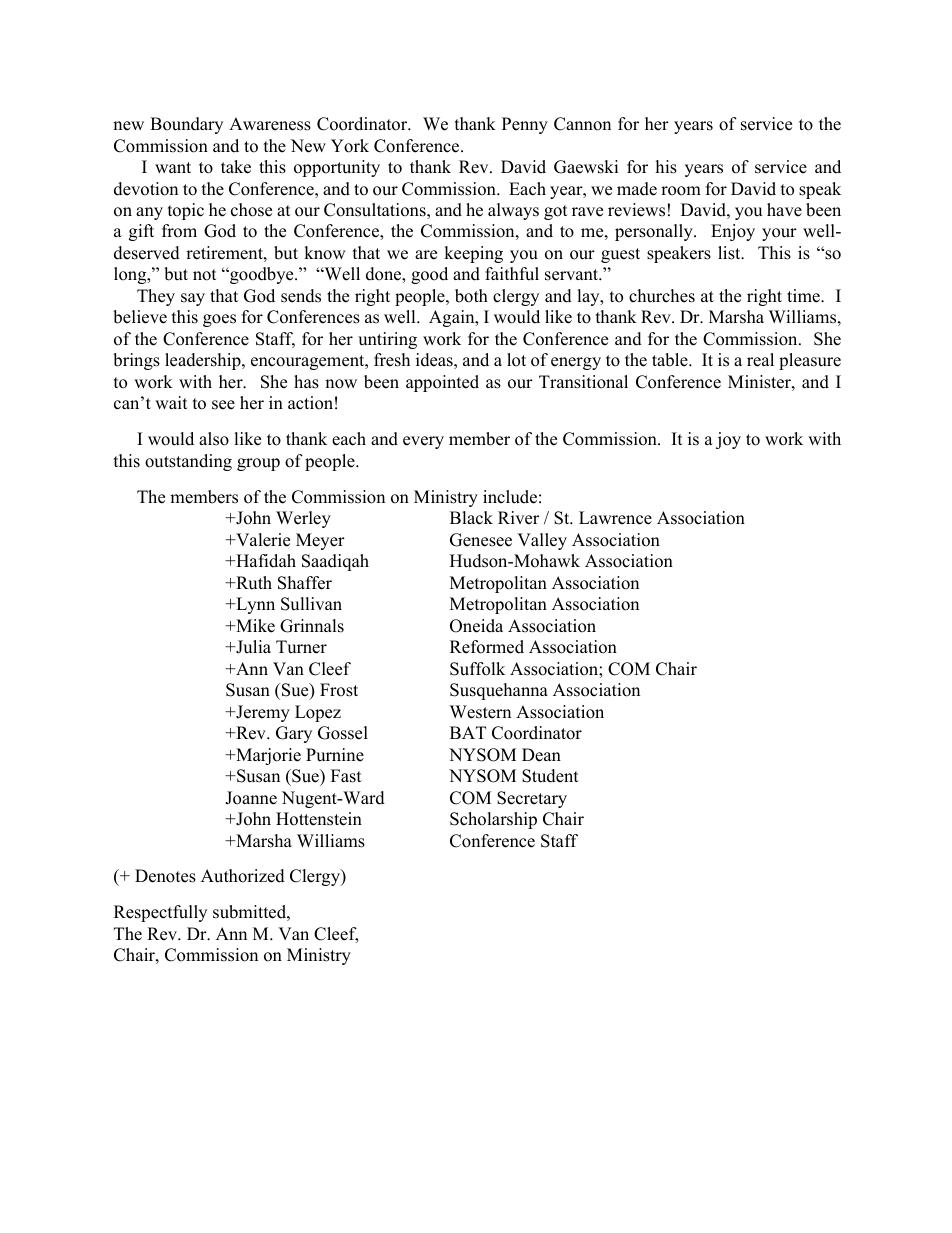 This screenshot has width=952, height=1233. Describe the element at coordinates (516, 360) in the screenshot. I see `lot` at that location.
